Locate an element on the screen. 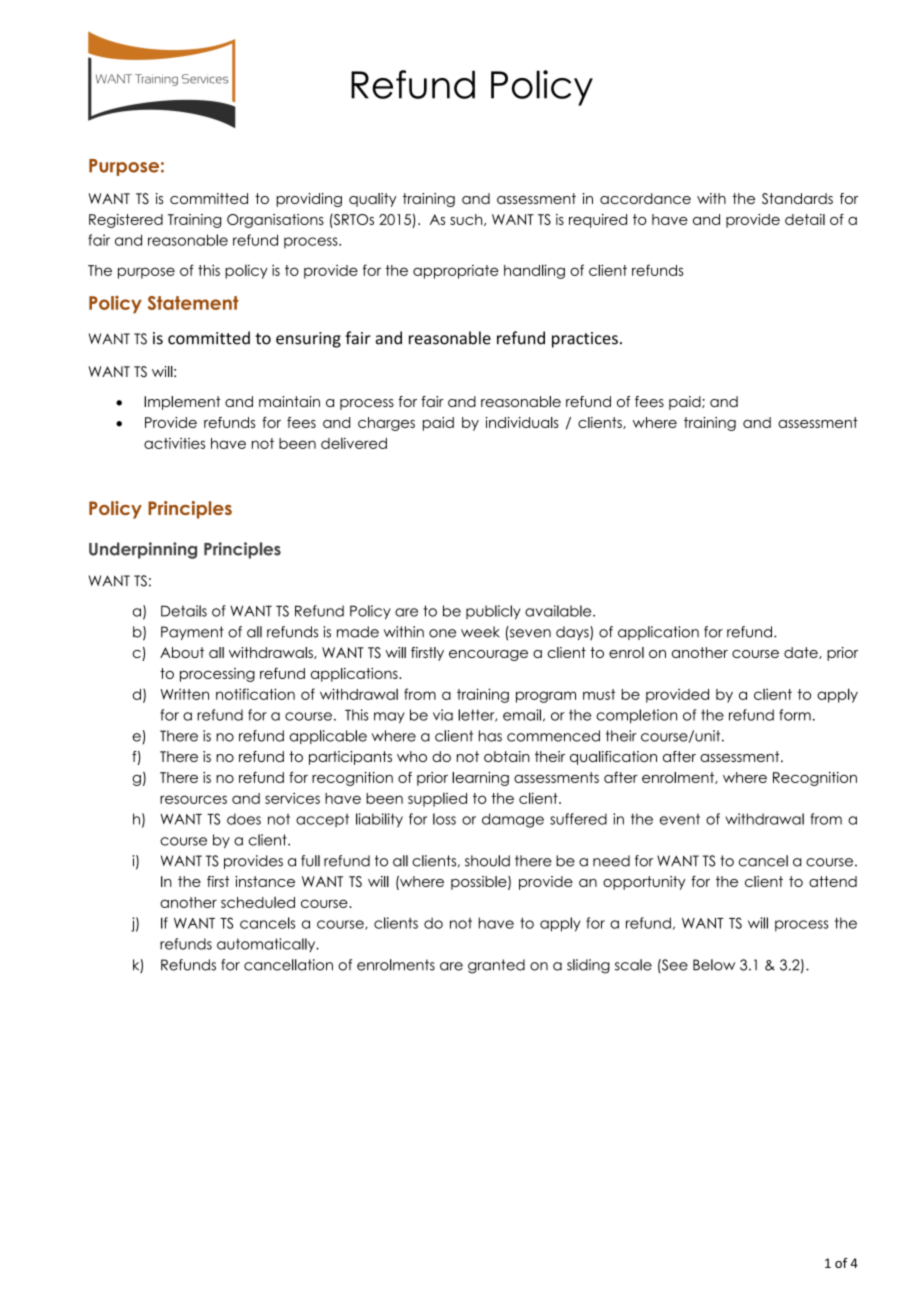 Image resolution: width=924 pixels, height=1308 pixels. Standards is located at coordinates (797, 198).
